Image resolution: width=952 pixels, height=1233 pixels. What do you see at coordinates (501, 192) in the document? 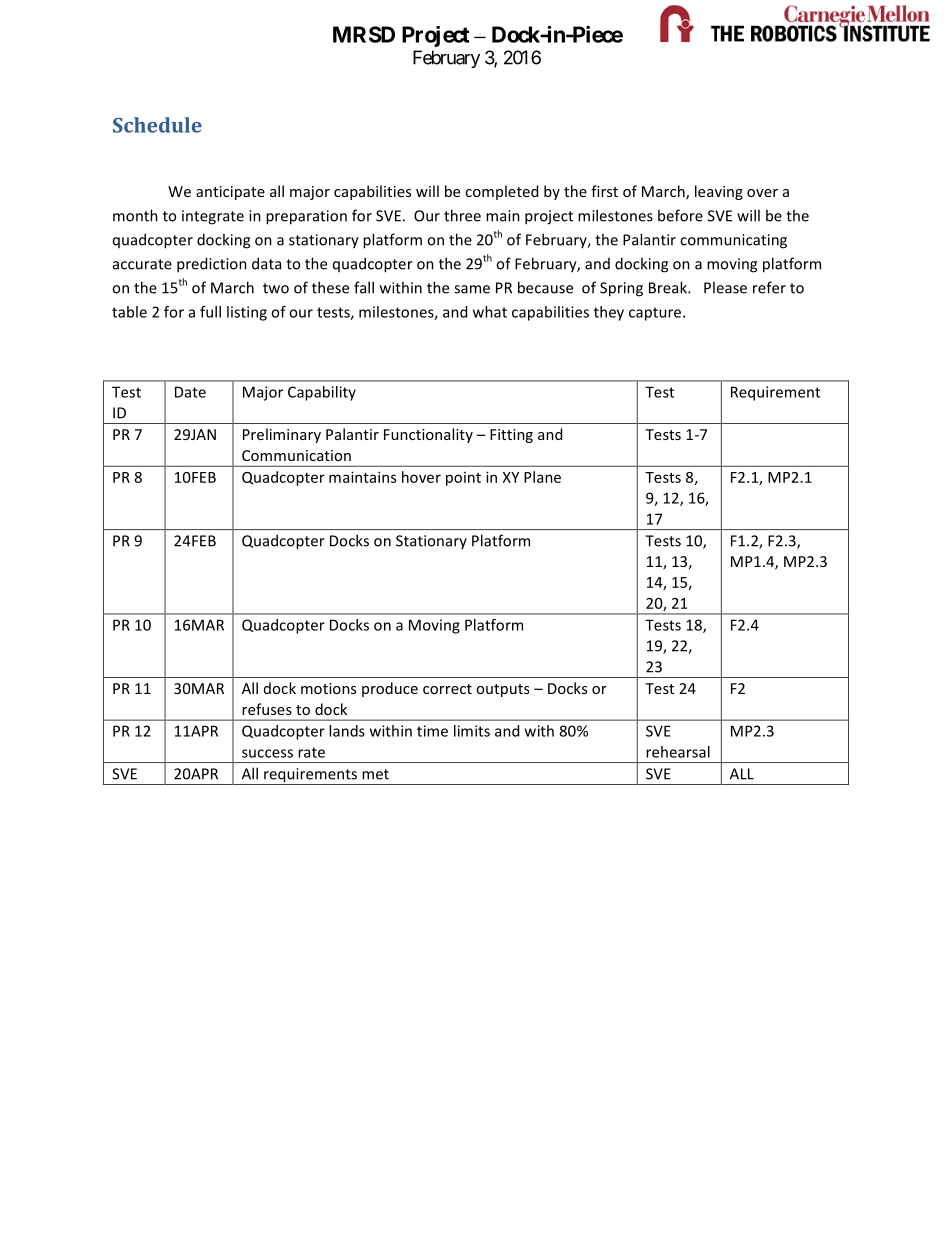
I see `completed` at bounding box center [501, 192].
